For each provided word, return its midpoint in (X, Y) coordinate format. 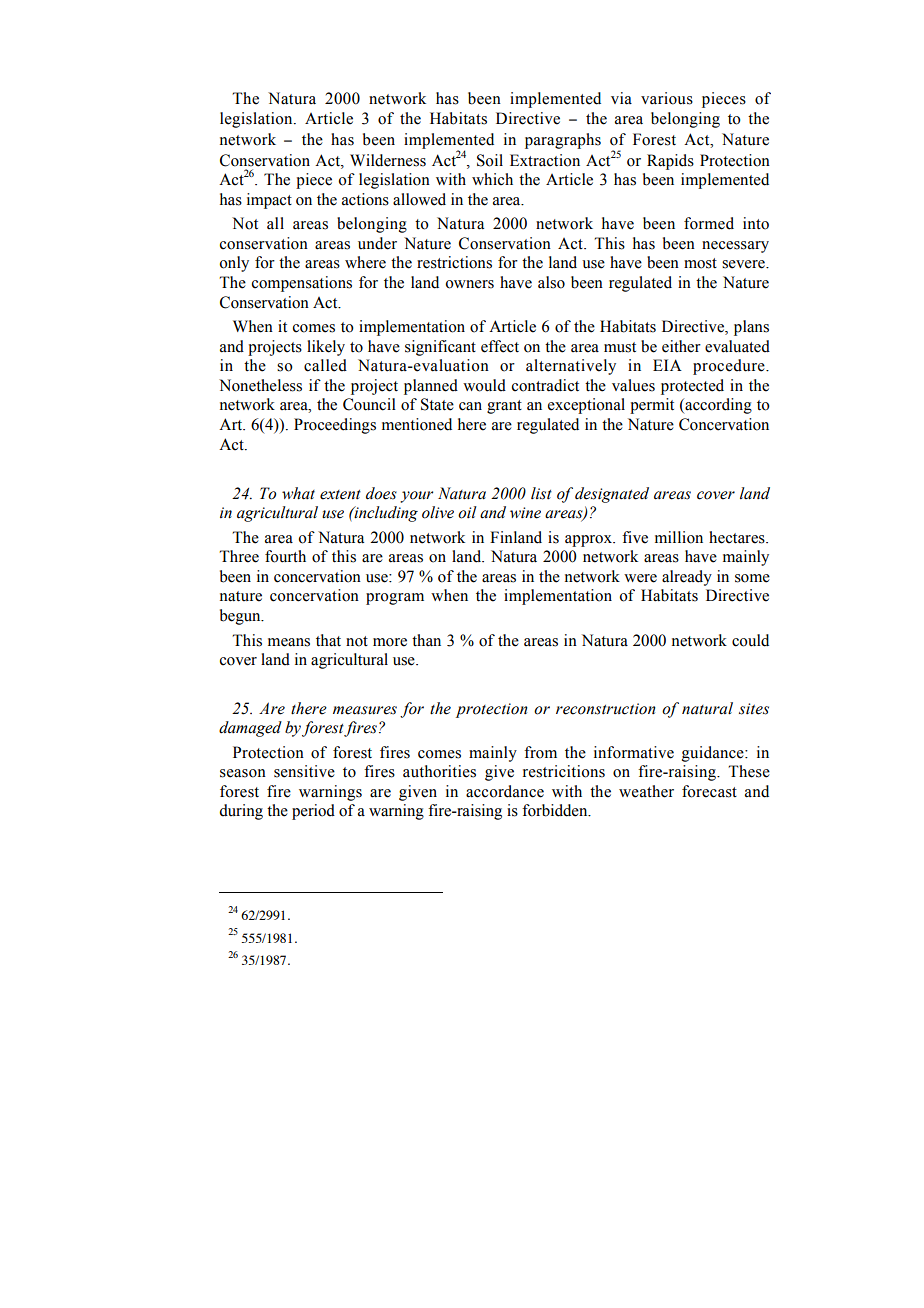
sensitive (304, 771)
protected (692, 387)
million (679, 537)
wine (525, 513)
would (484, 385)
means (289, 642)
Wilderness (388, 160)
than (426, 640)
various (667, 98)
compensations (302, 284)
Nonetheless (260, 385)
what (298, 493)
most (700, 263)
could (750, 640)
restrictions (454, 262)
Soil (490, 160)
